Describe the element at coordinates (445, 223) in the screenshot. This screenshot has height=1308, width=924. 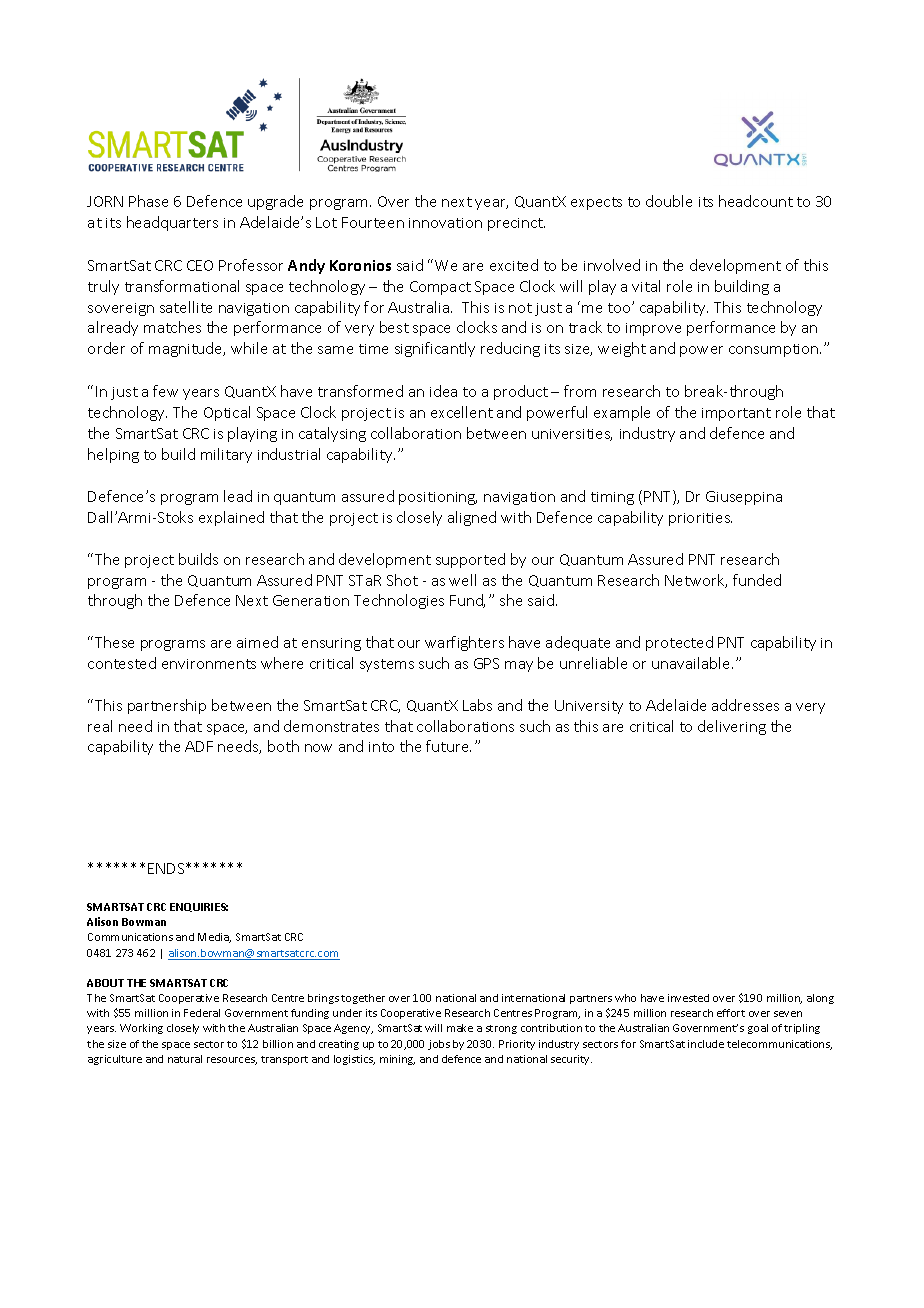
I see `innovation` at that location.
